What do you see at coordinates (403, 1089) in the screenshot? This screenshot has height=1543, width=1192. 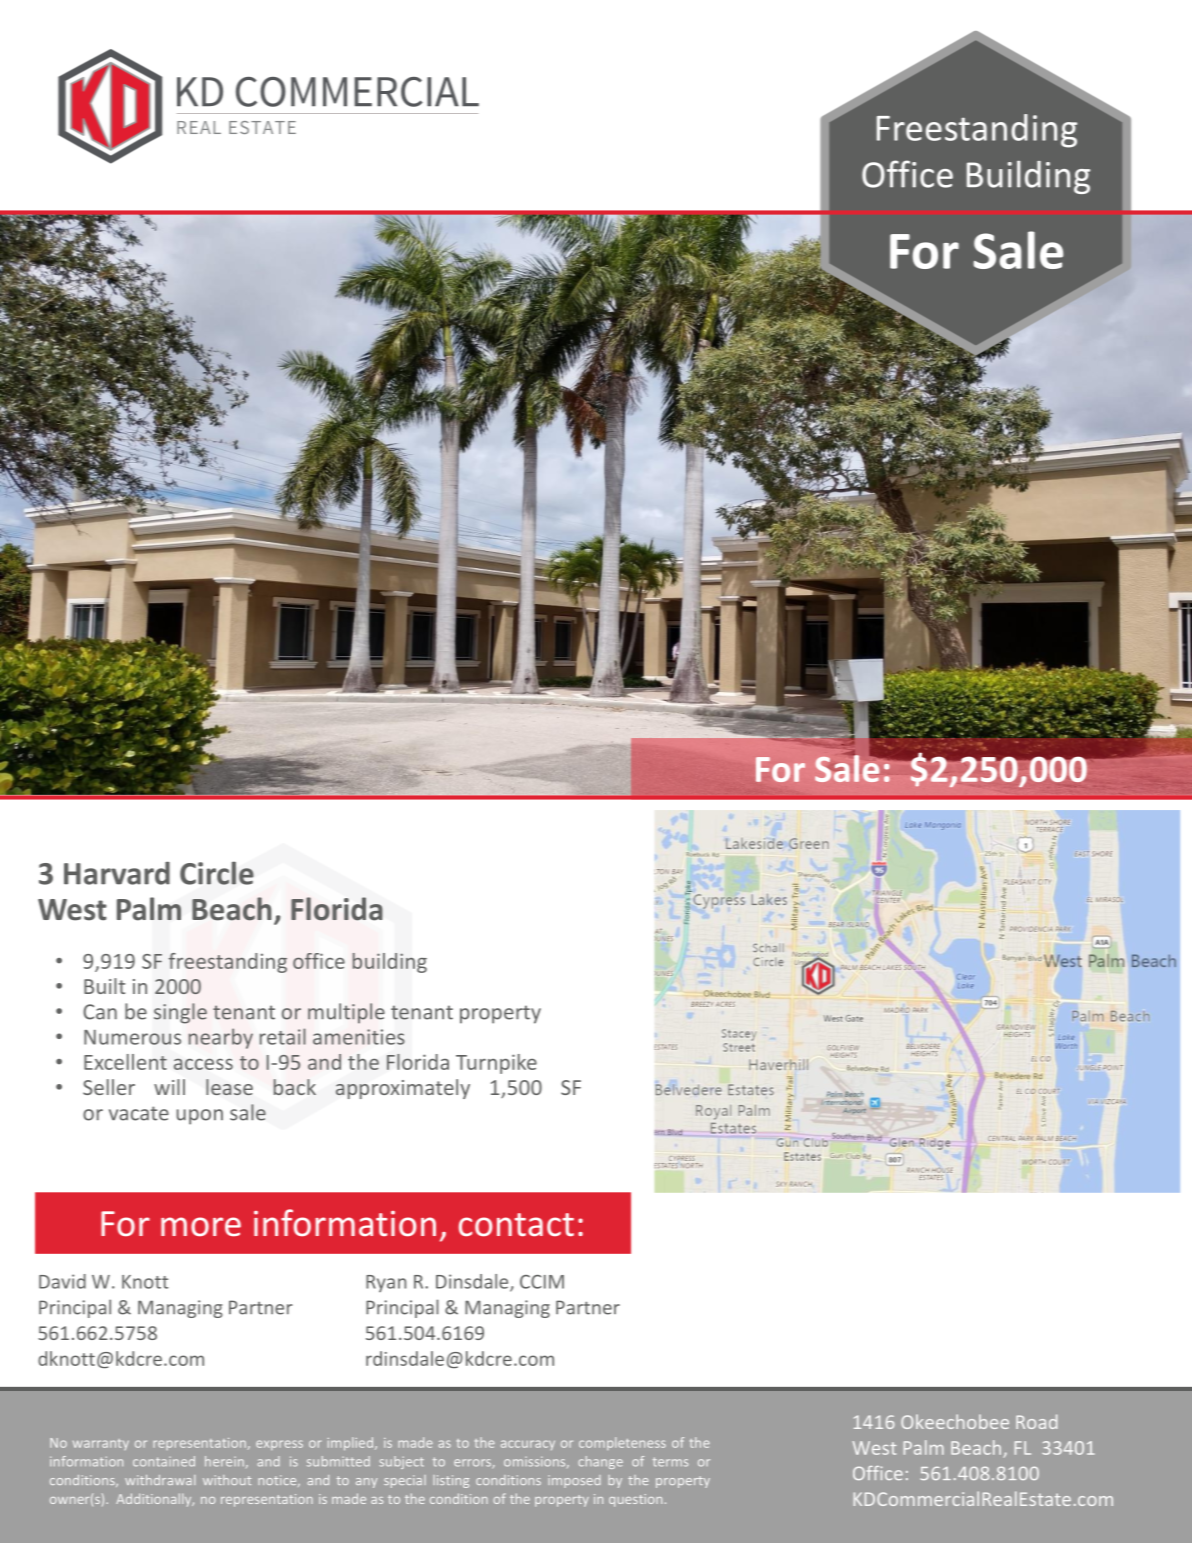 I see `approximately` at bounding box center [403, 1089].
